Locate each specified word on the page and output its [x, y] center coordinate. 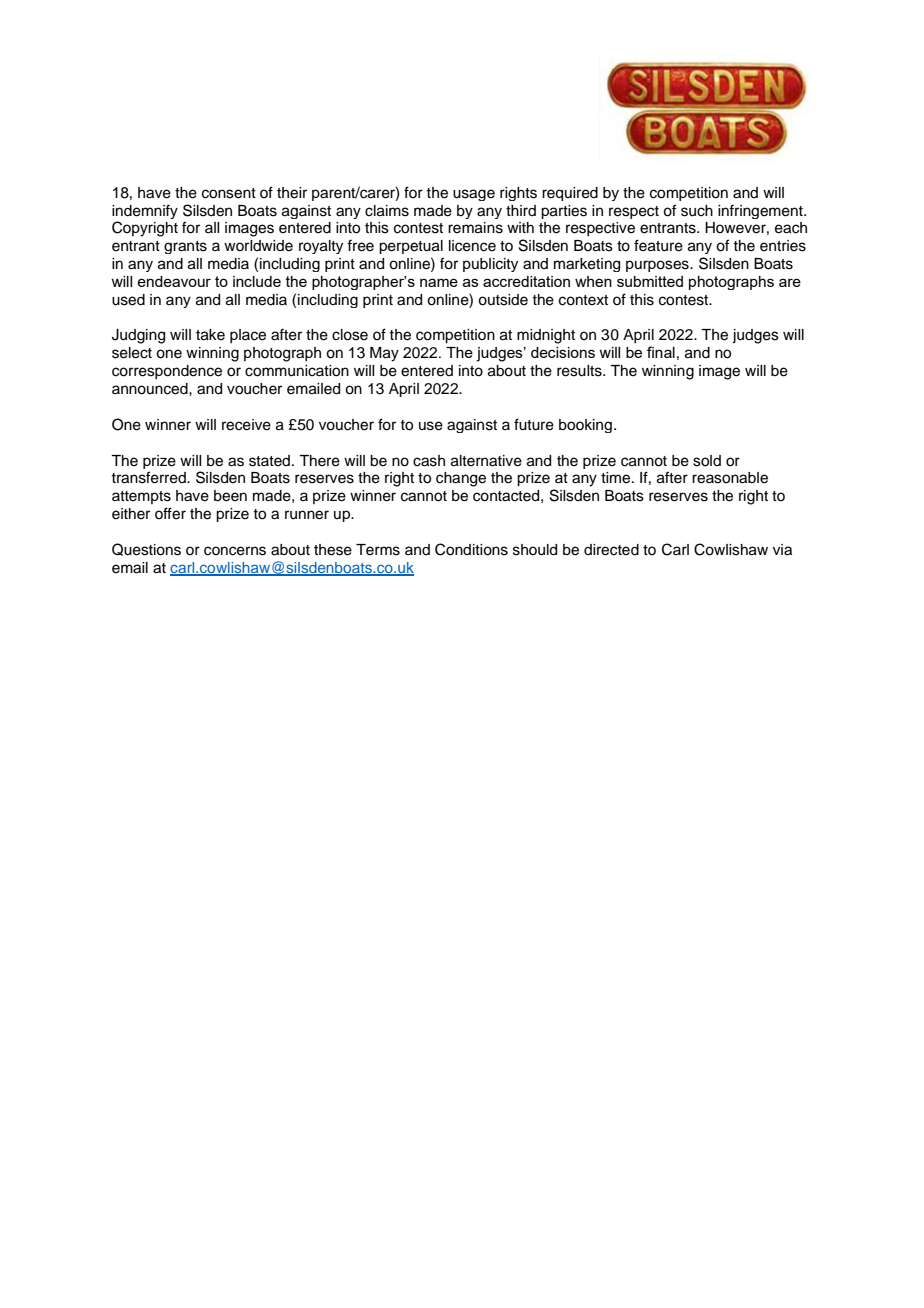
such [697, 211]
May [384, 354]
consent [229, 193]
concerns [235, 551]
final [661, 352]
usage [474, 195]
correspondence [167, 372]
